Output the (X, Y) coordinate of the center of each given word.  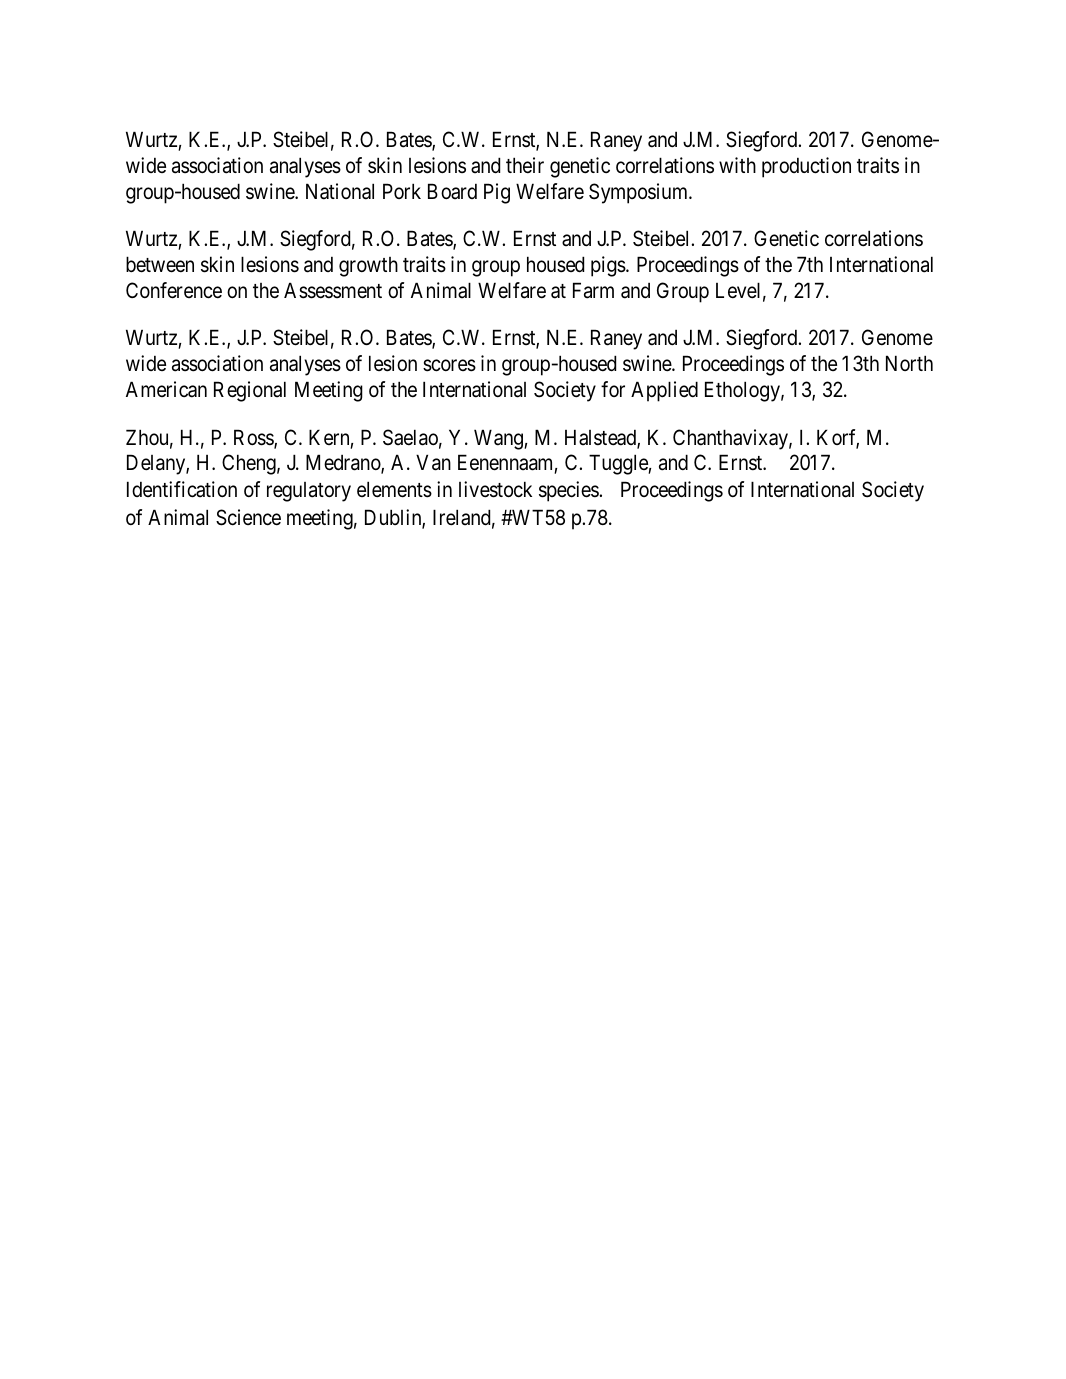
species (569, 491)
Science (248, 517)
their (525, 165)
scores (449, 366)
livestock (495, 489)
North (909, 363)
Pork (402, 191)
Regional (250, 391)
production (806, 167)
